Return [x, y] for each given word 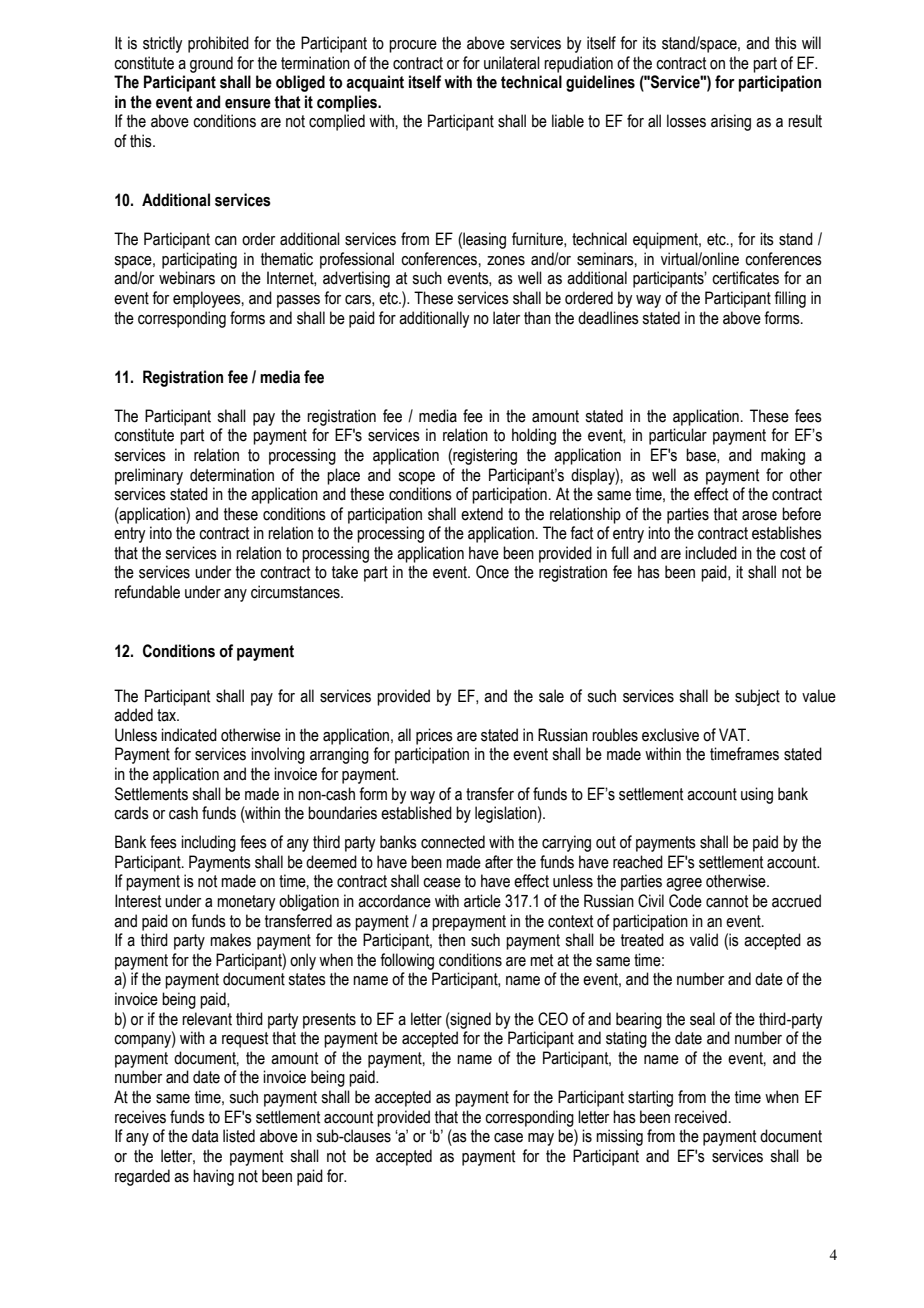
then [451, 940]
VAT [734, 734]
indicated [189, 735]
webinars [187, 278]
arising [731, 122]
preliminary [149, 476]
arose [759, 516]
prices [434, 736]
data [205, 1136]
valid [704, 940]
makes [230, 940]
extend [482, 514]
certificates [745, 278]
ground [211, 64]
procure [413, 46]
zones [506, 261]
